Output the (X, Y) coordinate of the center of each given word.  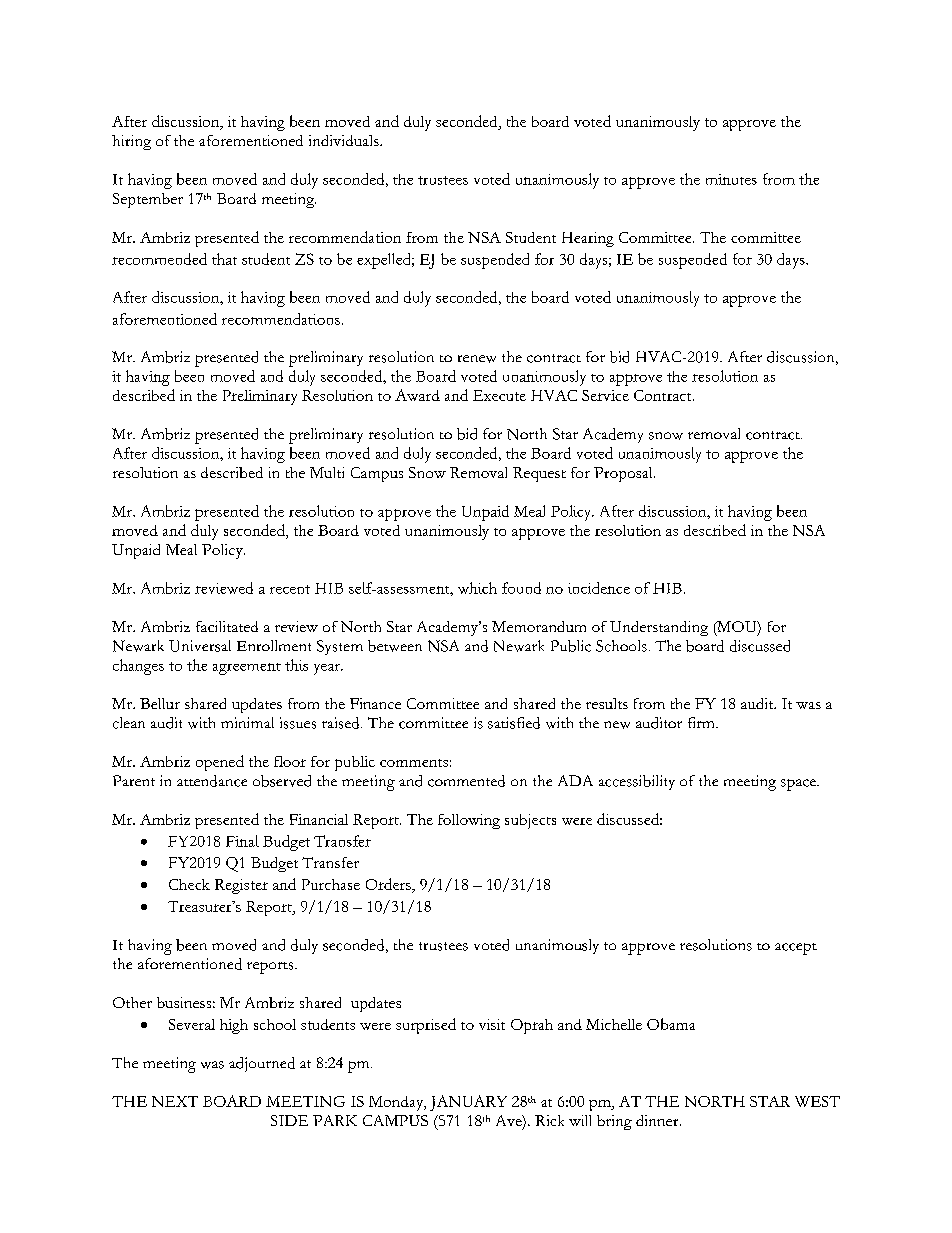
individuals (345, 140)
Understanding (659, 628)
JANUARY (468, 1103)
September (148, 200)
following (469, 821)
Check (189, 884)
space (799, 785)
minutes (731, 179)
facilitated (227, 626)
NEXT (175, 1101)
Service (605, 395)
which (477, 588)
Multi (327, 472)
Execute (499, 395)
